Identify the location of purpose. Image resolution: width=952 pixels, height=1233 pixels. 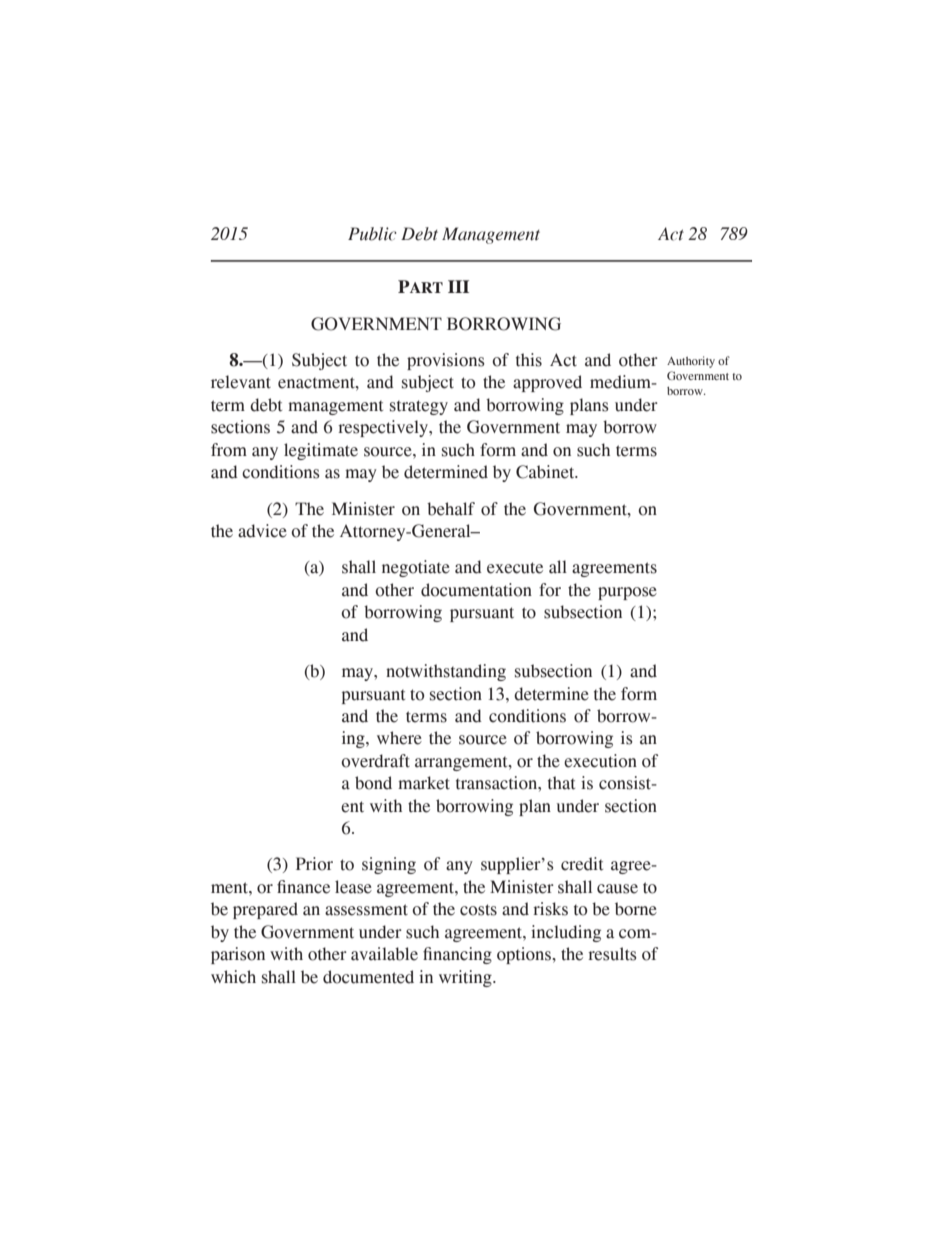
(627, 593).
